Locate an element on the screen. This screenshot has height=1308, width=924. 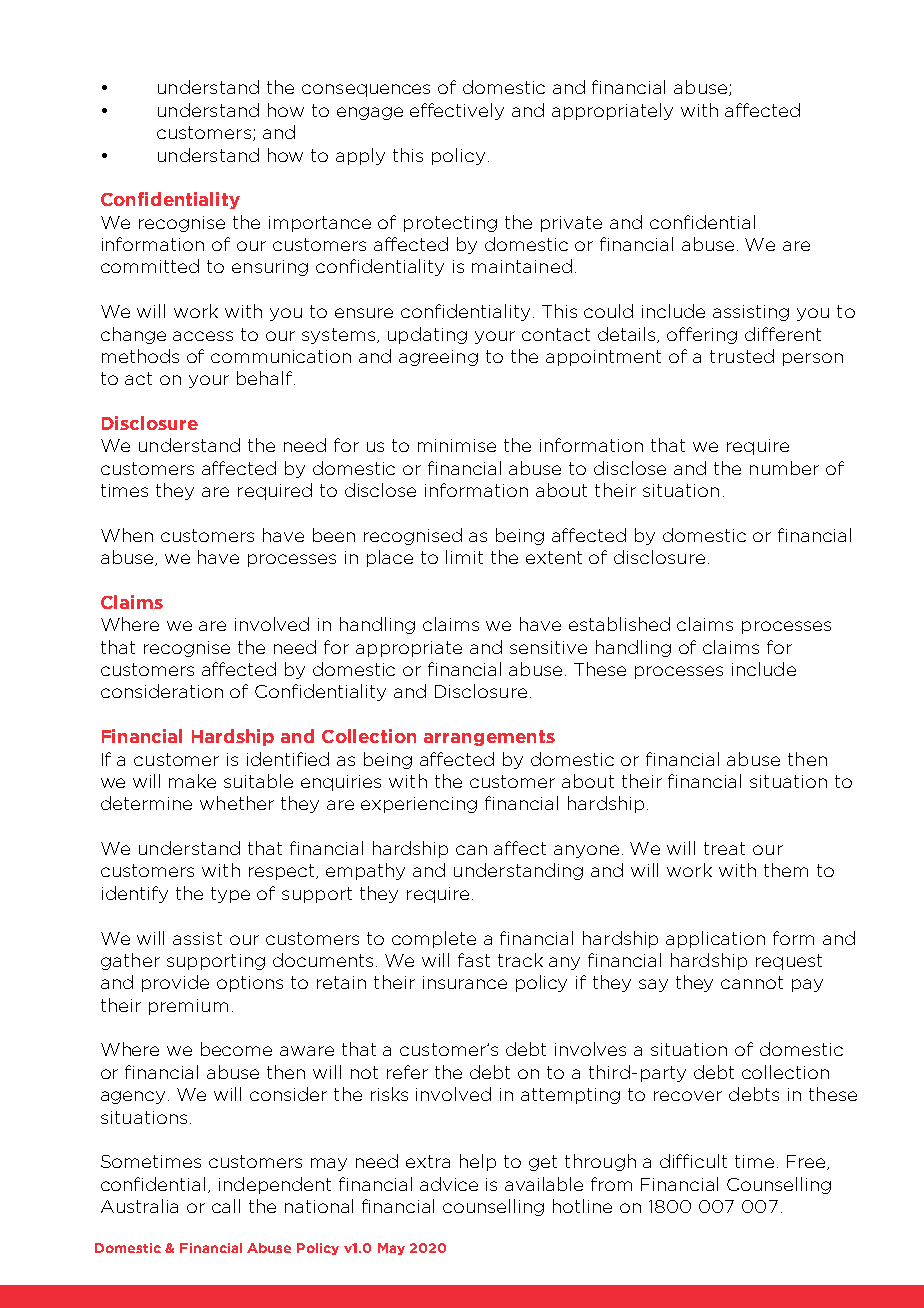
identified is located at coordinates (288, 759).
